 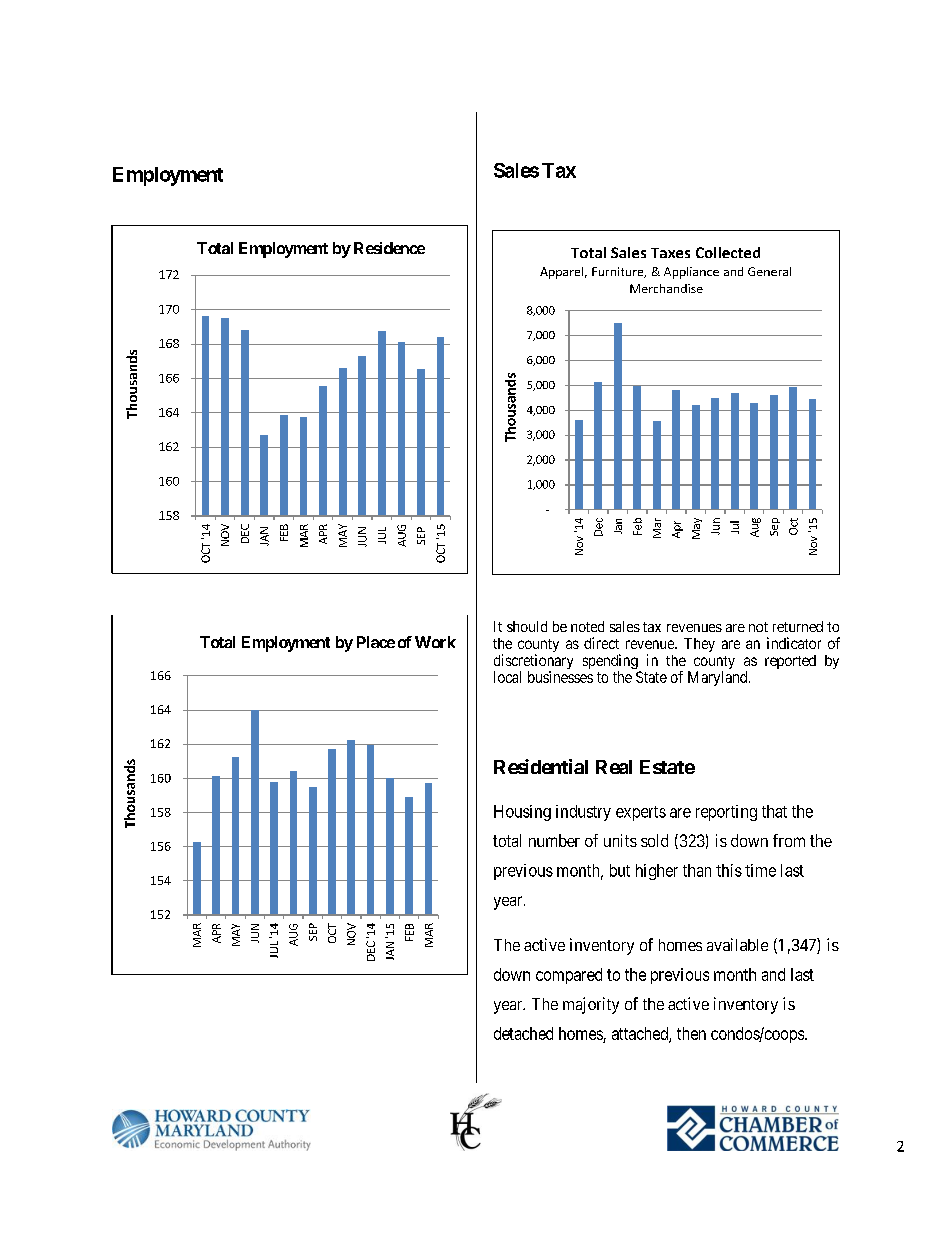 I want to click on Residence, so click(x=389, y=248).
